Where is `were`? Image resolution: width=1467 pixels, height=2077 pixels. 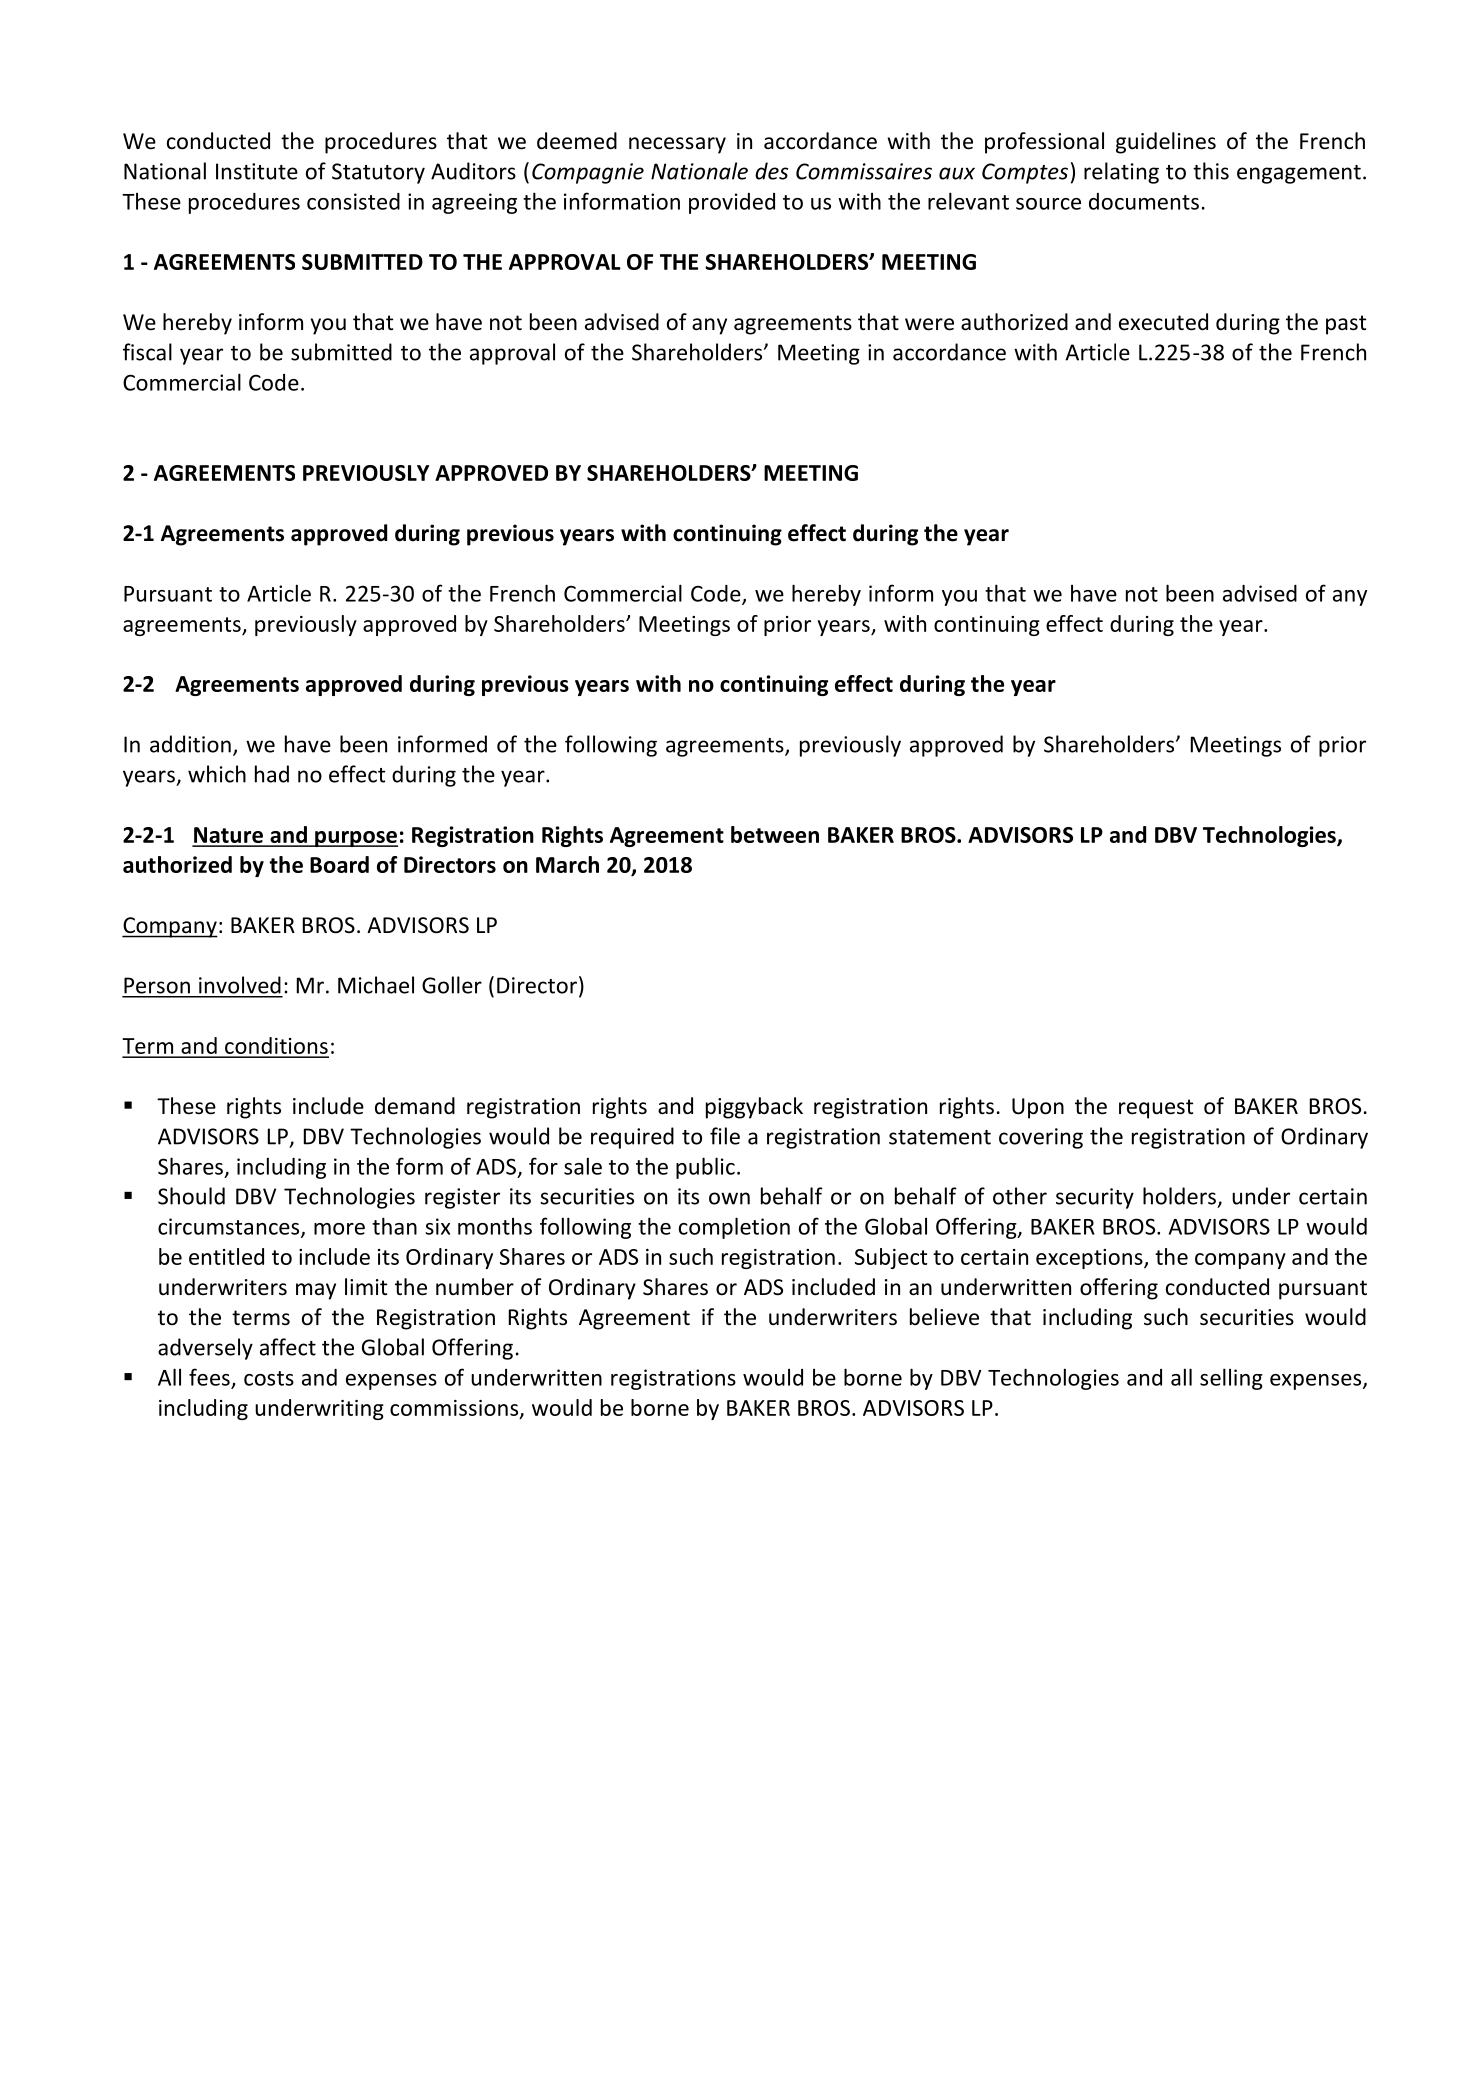
were is located at coordinates (929, 324).
